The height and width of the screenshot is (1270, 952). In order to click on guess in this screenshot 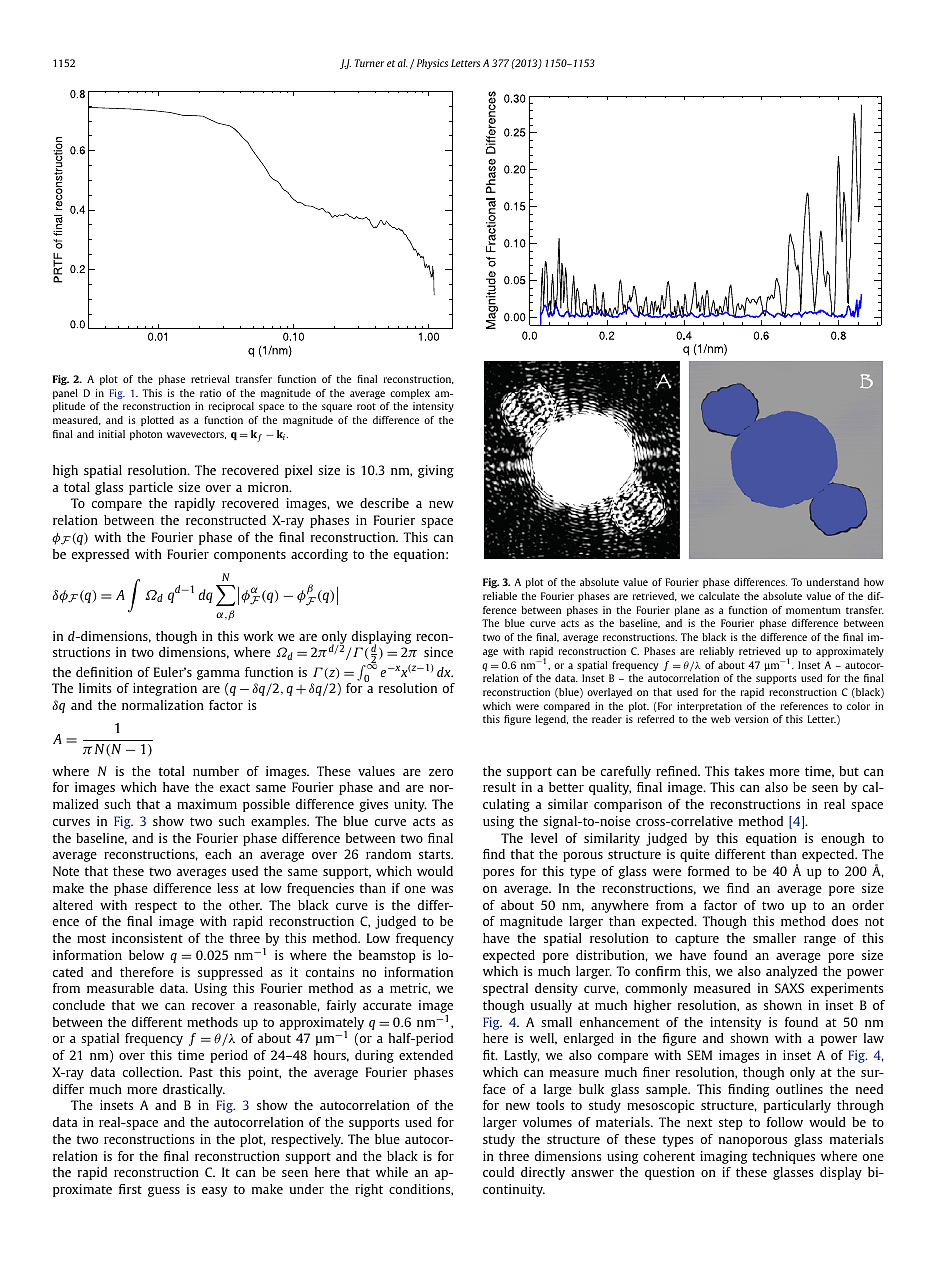, I will do `click(164, 1192)`.
